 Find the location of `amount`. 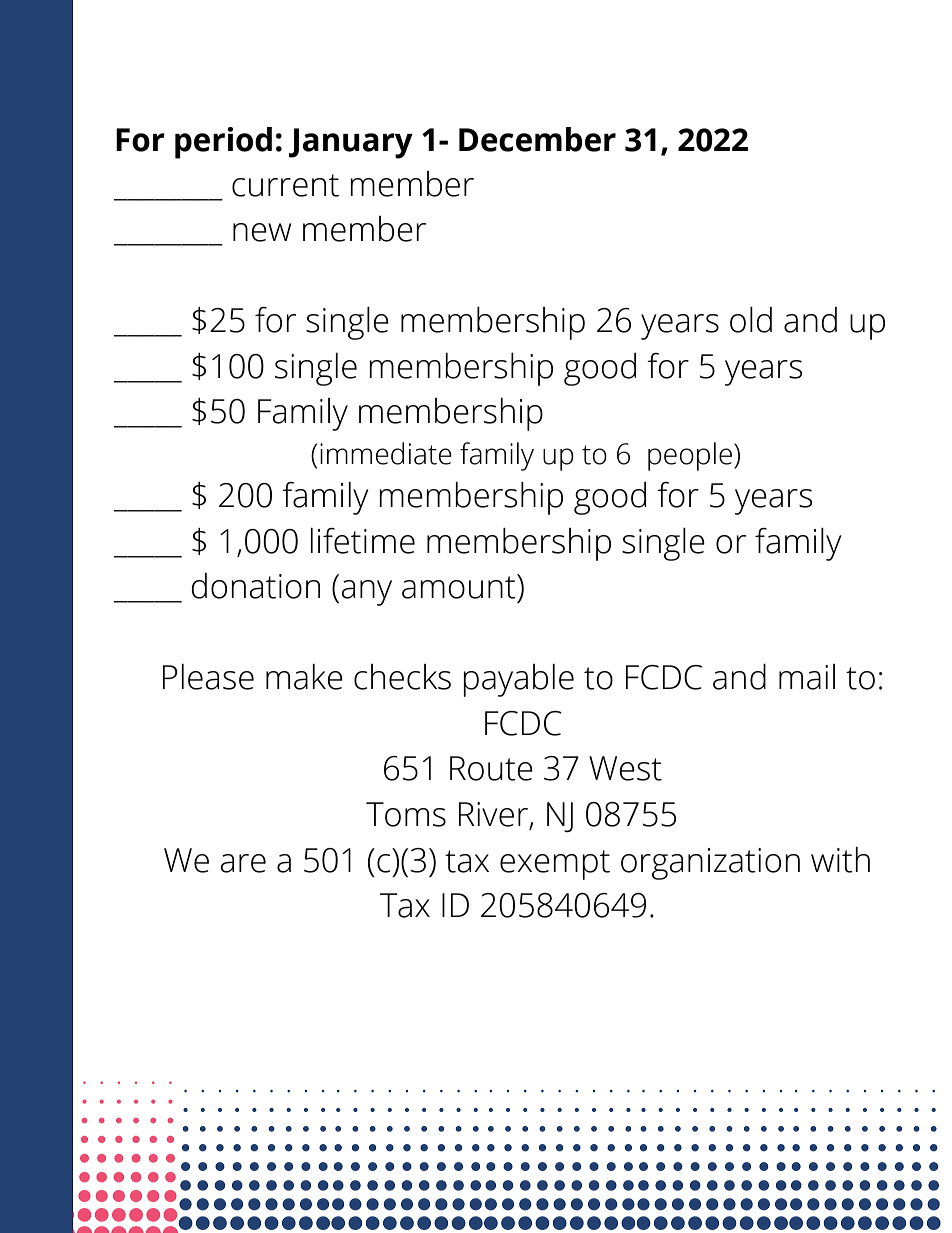

amount is located at coordinates (460, 586).
